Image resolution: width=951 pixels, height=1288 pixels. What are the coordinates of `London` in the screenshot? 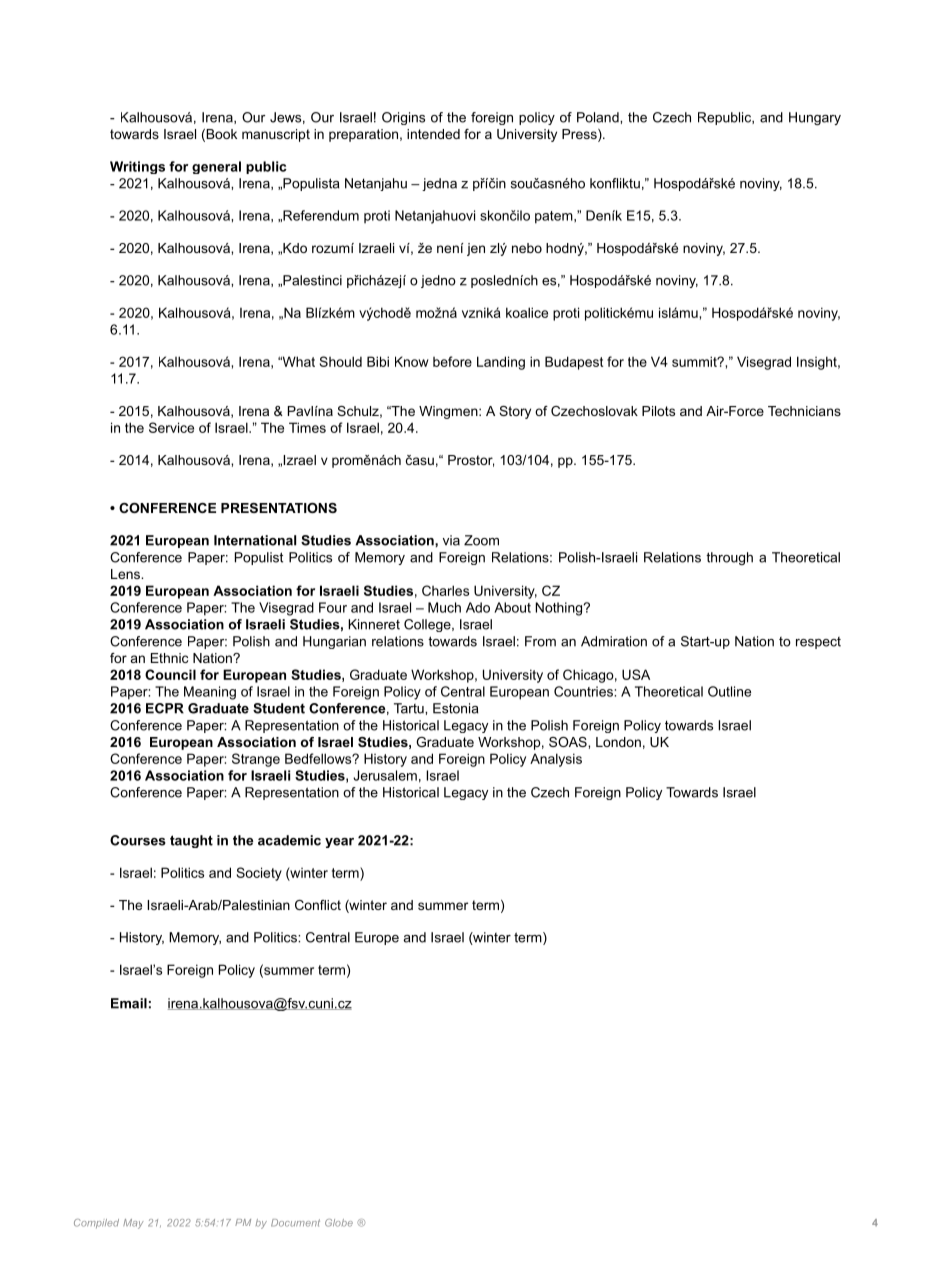 It's located at (618, 742).
